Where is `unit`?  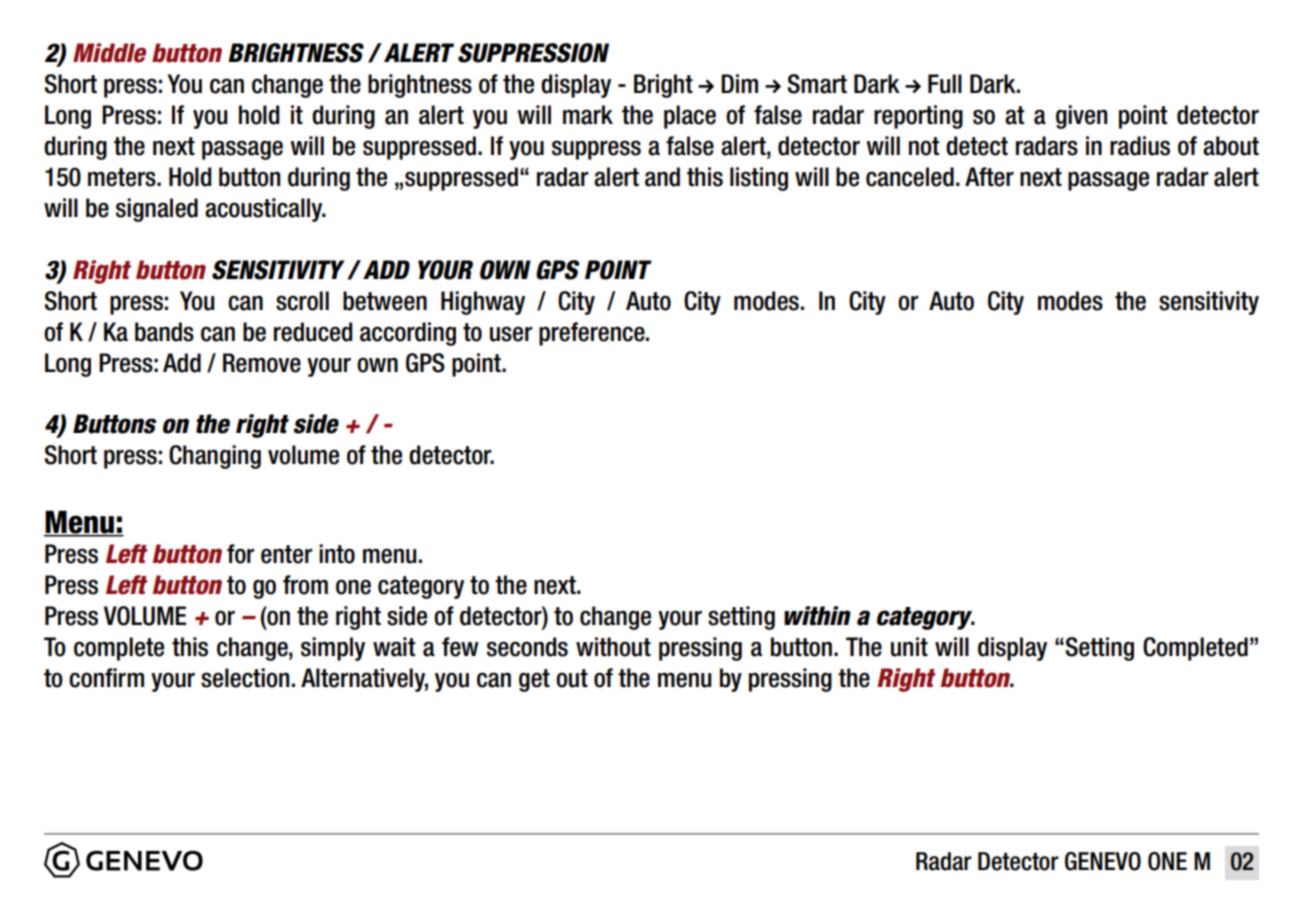
unit is located at coordinates (909, 647).
